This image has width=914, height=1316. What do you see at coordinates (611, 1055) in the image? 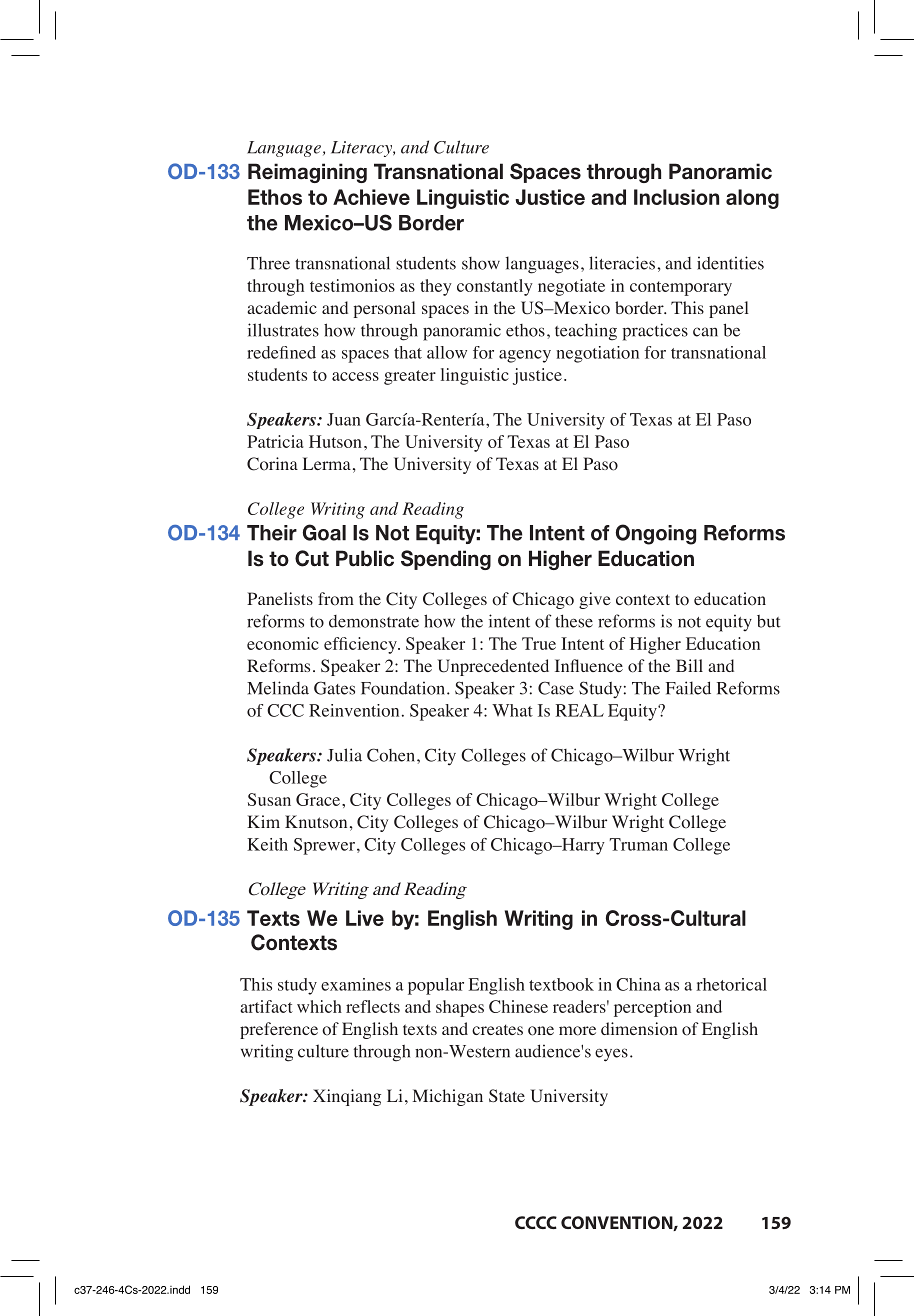
I see `eyes` at bounding box center [611, 1055].
